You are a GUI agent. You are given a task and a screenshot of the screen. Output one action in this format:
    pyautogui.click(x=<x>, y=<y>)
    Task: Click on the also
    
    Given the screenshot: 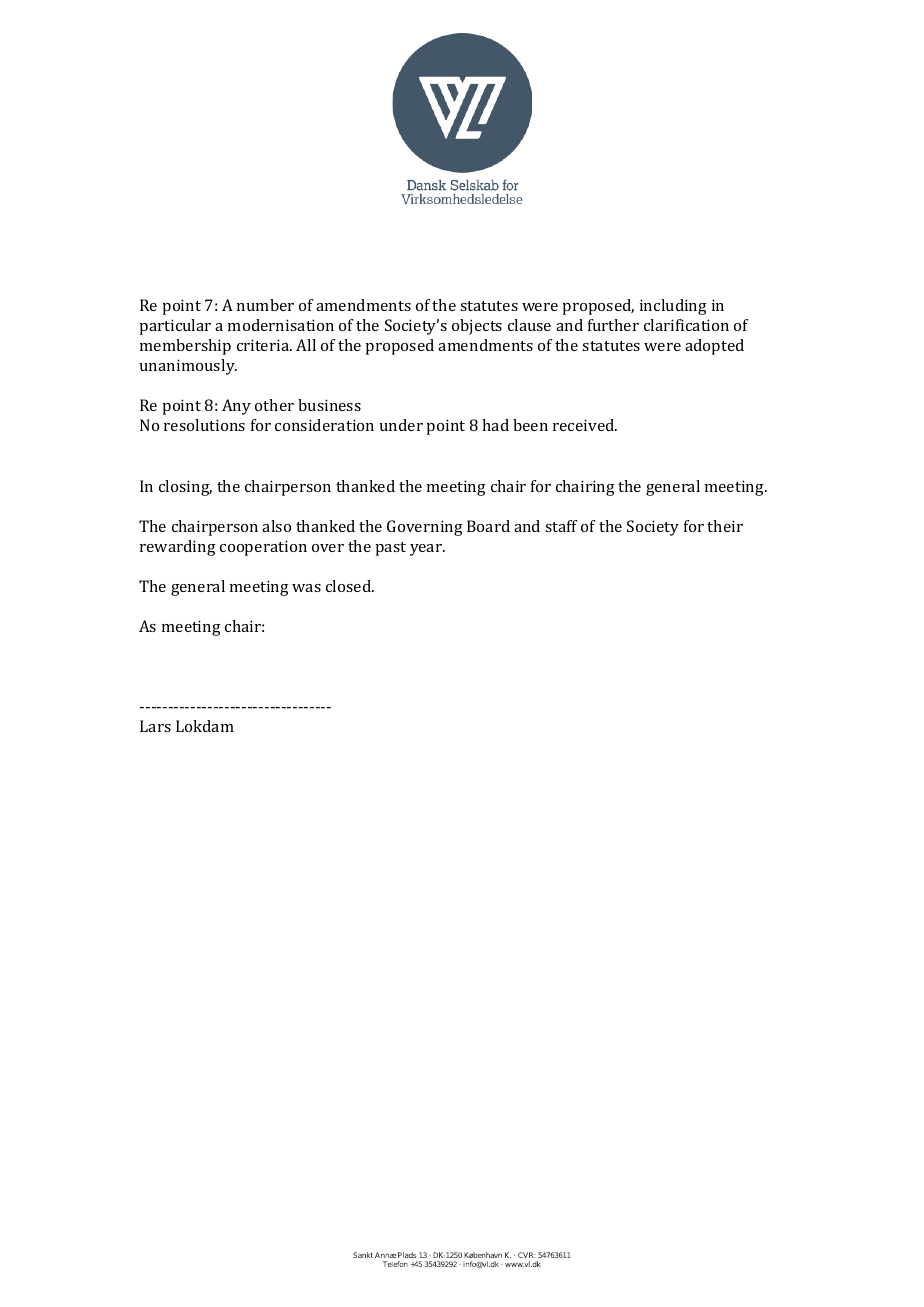 What is the action you would take?
    pyautogui.click(x=276, y=526)
